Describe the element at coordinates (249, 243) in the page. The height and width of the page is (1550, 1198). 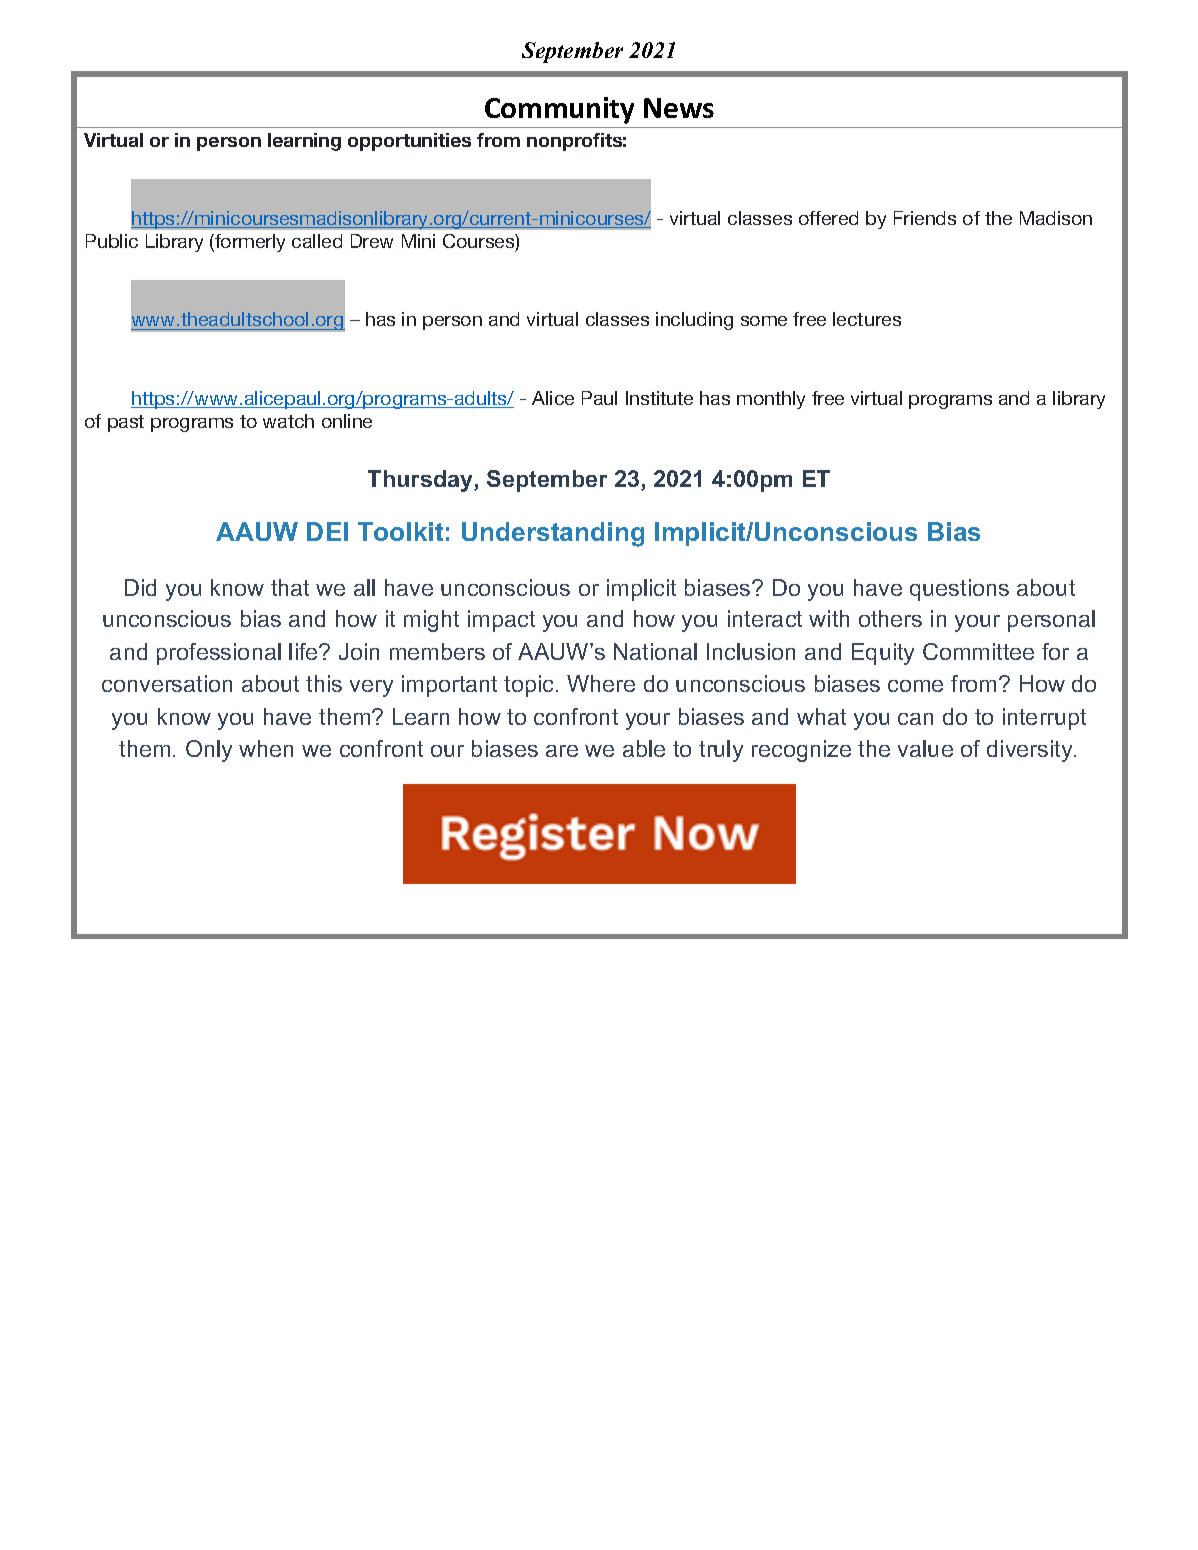
I see `formerly` at that location.
